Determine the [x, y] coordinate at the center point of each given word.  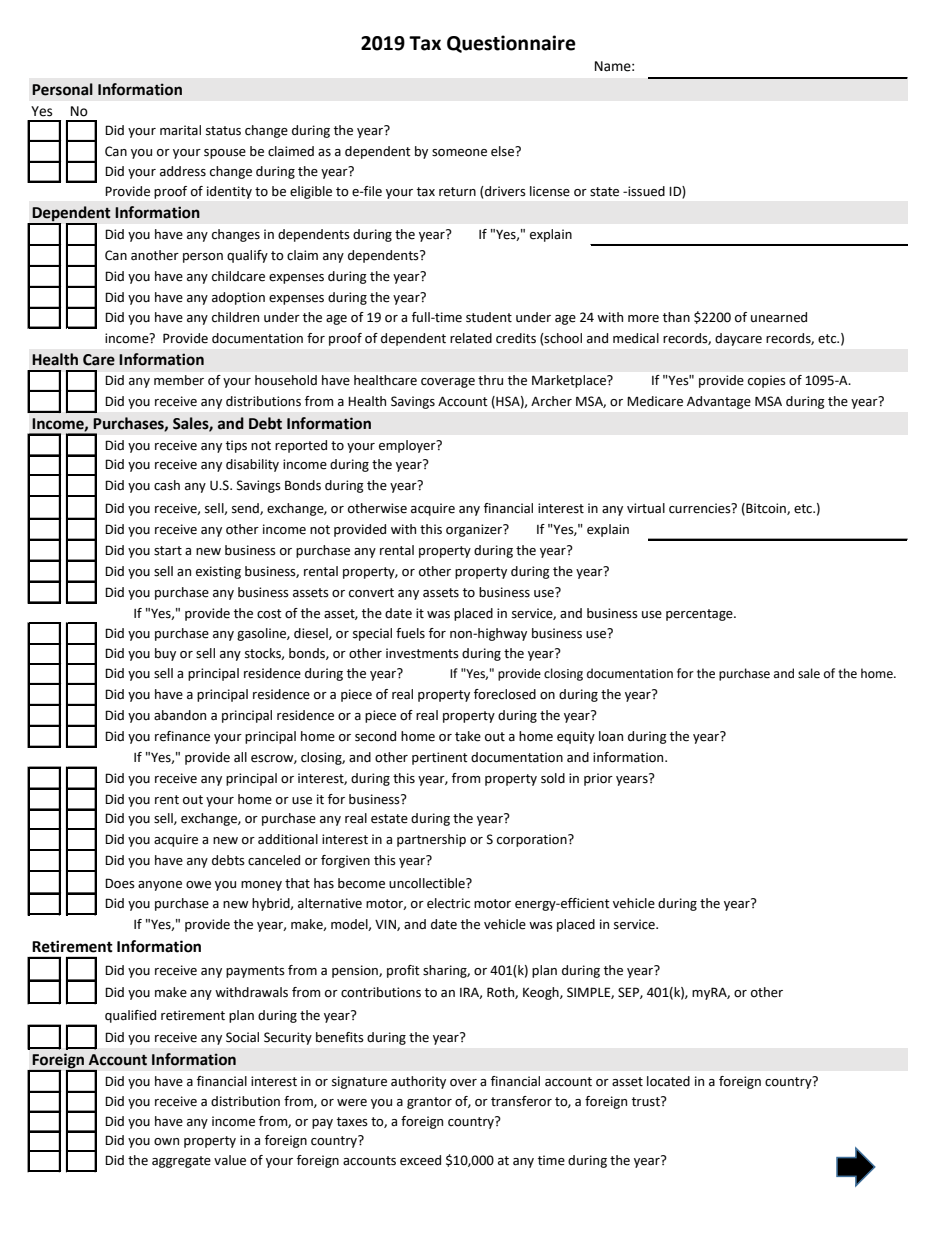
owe [198, 885]
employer [408, 446]
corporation [533, 840]
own [166, 1142]
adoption [238, 298]
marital [180, 130]
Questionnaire [511, 44]
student [489, 317]
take [468, 736]
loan [611, 736]
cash [167, 485]
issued [645, 191]
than [676, 317]
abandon [180, 715]
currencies [701, 508]
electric [448, 903]
